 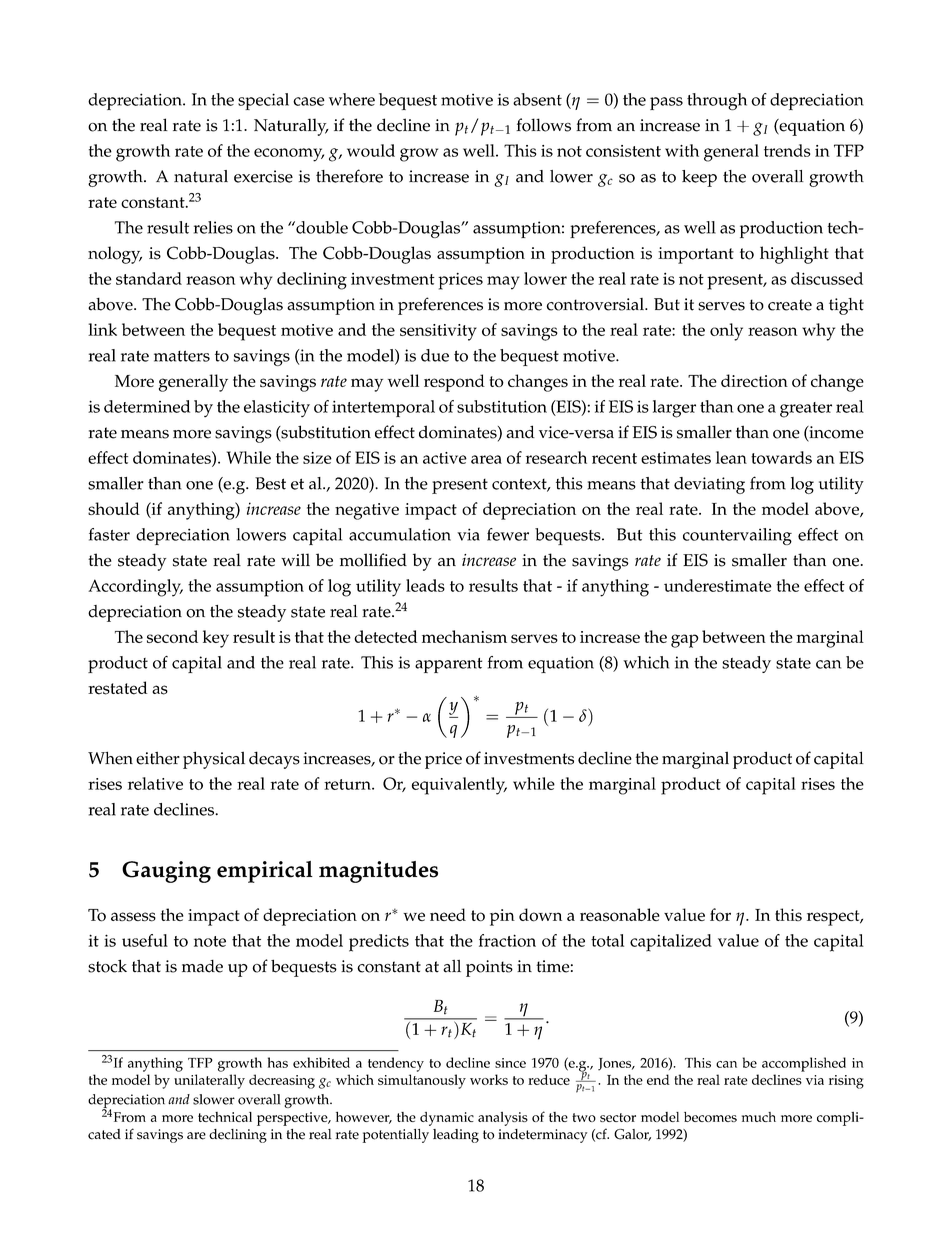 I want to click on underestimate, so click(x=718, y=585).
